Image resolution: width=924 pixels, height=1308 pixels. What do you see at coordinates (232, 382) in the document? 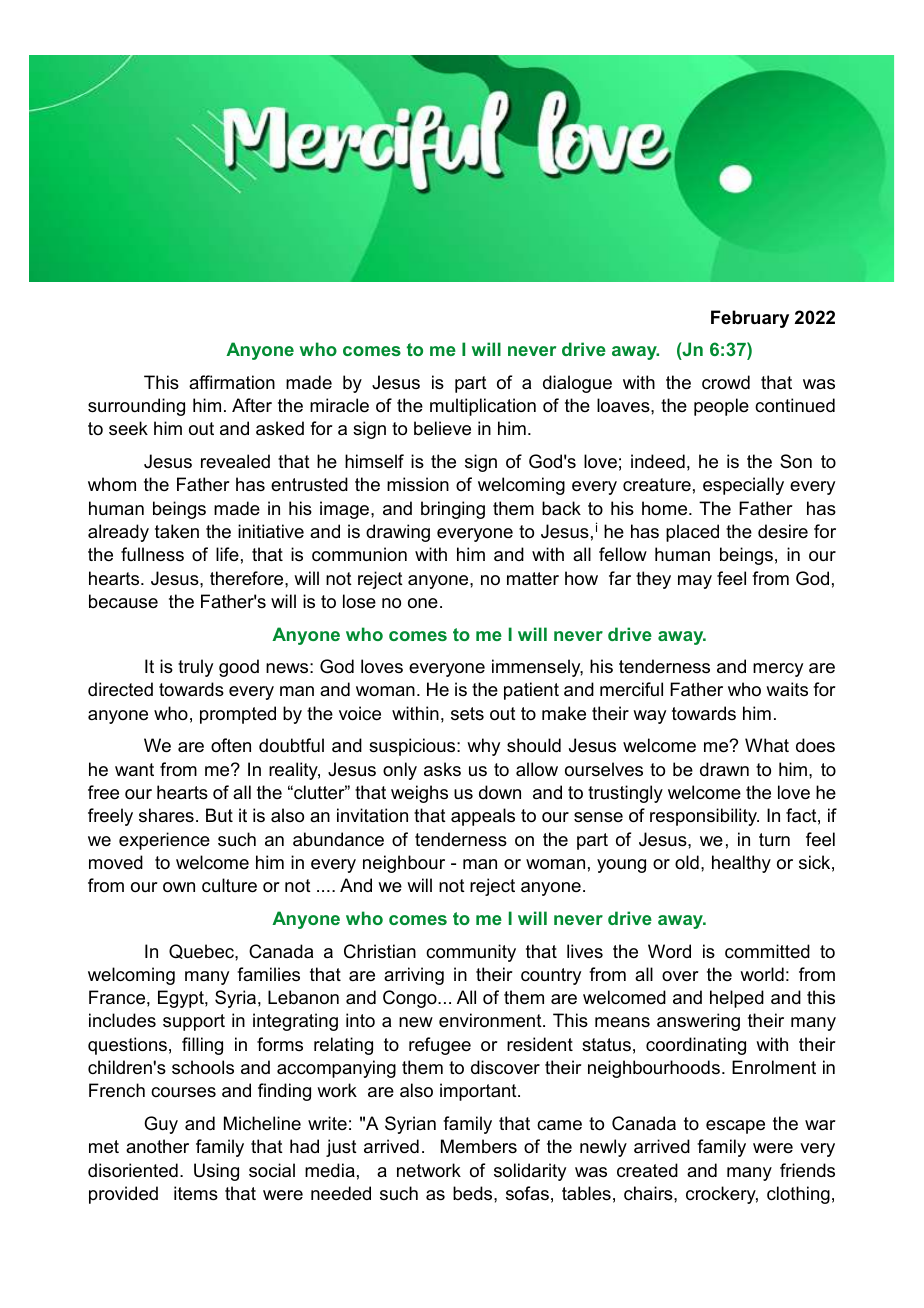
I see `affirmation` at bounding box center [232, 382].
